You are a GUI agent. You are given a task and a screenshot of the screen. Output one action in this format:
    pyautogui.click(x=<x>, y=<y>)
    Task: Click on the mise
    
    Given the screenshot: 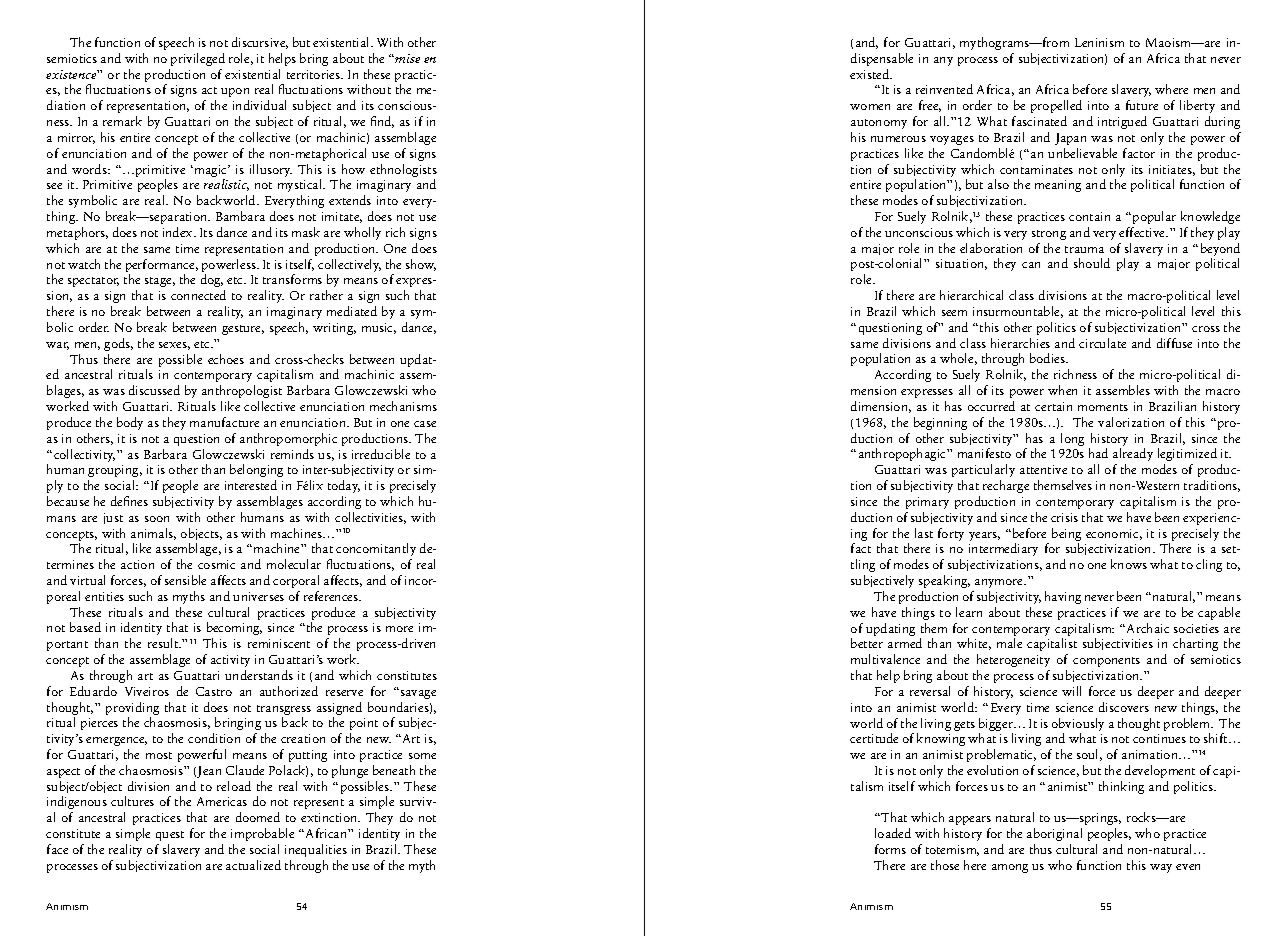 What is the action you would take?
    pyautogui.click(x=407, y=58)
